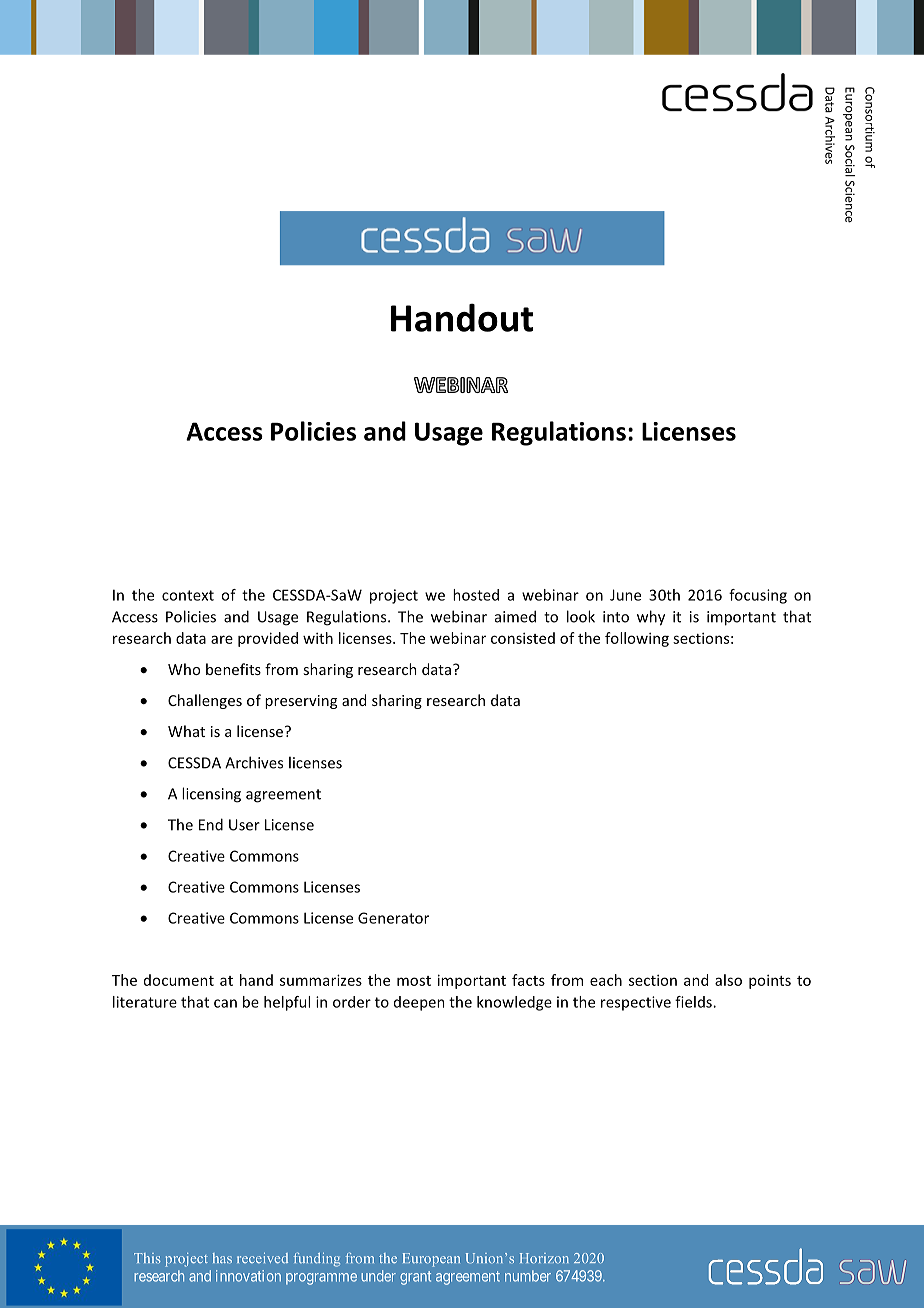  Describe the element at coordinates (419, 1003) in the screenshot. I see `deepen` at that location.
